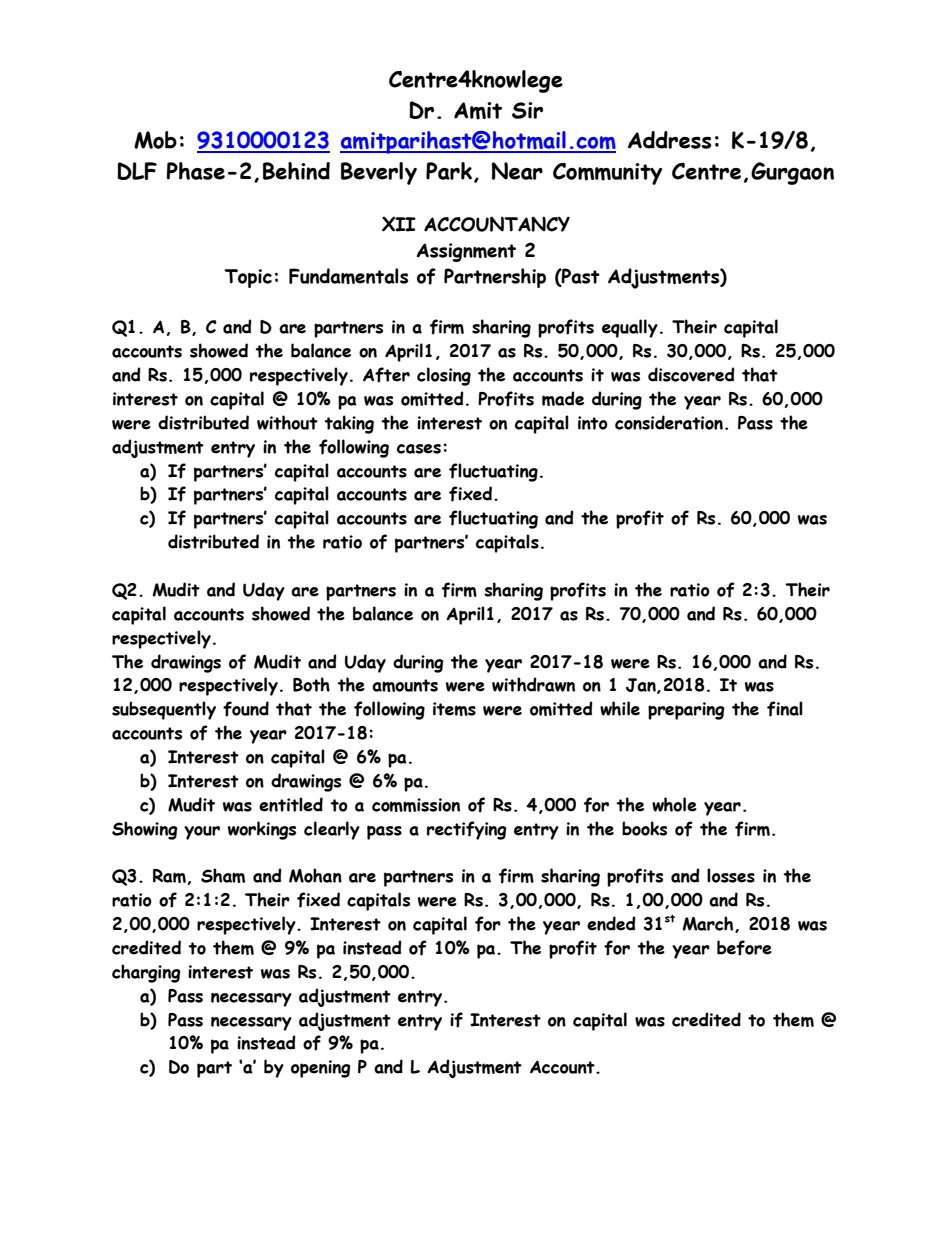  Describe the element at coordinates (311, 684) in the screenshot. I see `Both` at that location.
